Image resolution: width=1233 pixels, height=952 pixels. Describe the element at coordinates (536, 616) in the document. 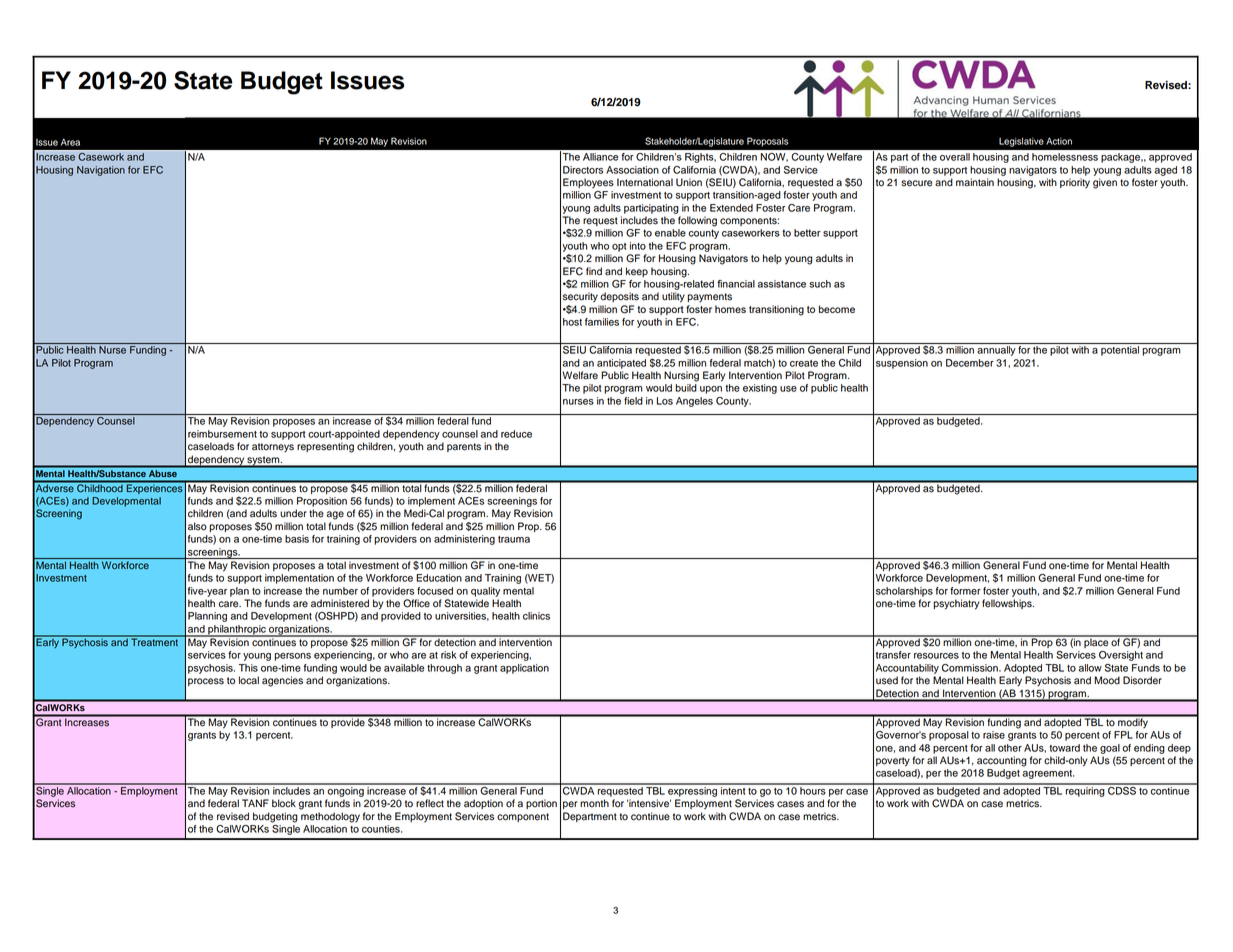

I see `clinics` at that location.
